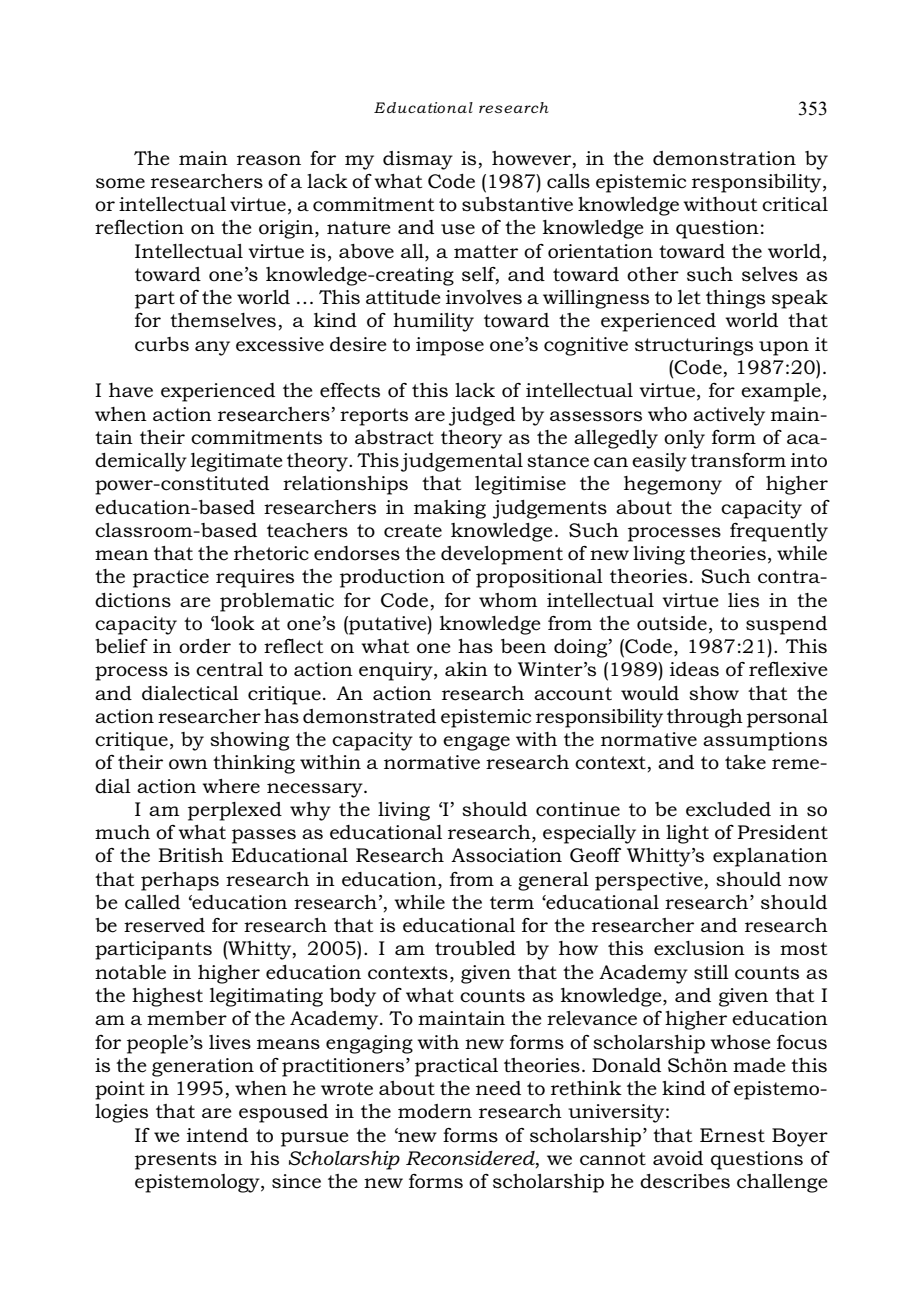  Describe the element at coordinates (732, 1135) in the document. I see `Ernest` at that location.
